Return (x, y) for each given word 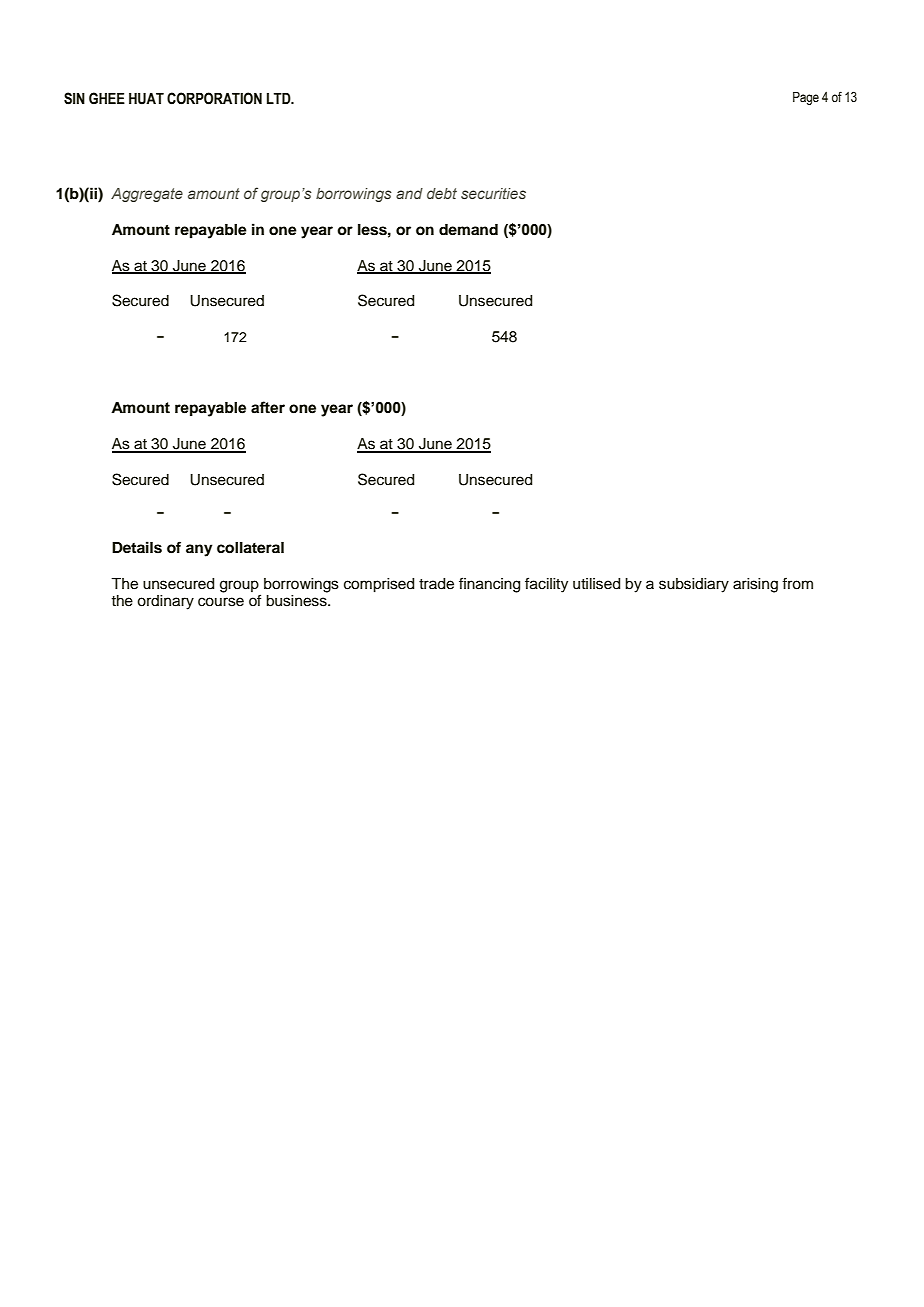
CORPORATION (214, 98)
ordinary (165, 602)
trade (436, 584)
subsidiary (694, 585)
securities (493, 193)
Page (806, 98)
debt (442, 193)
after (268, 407)
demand (468, 230)
